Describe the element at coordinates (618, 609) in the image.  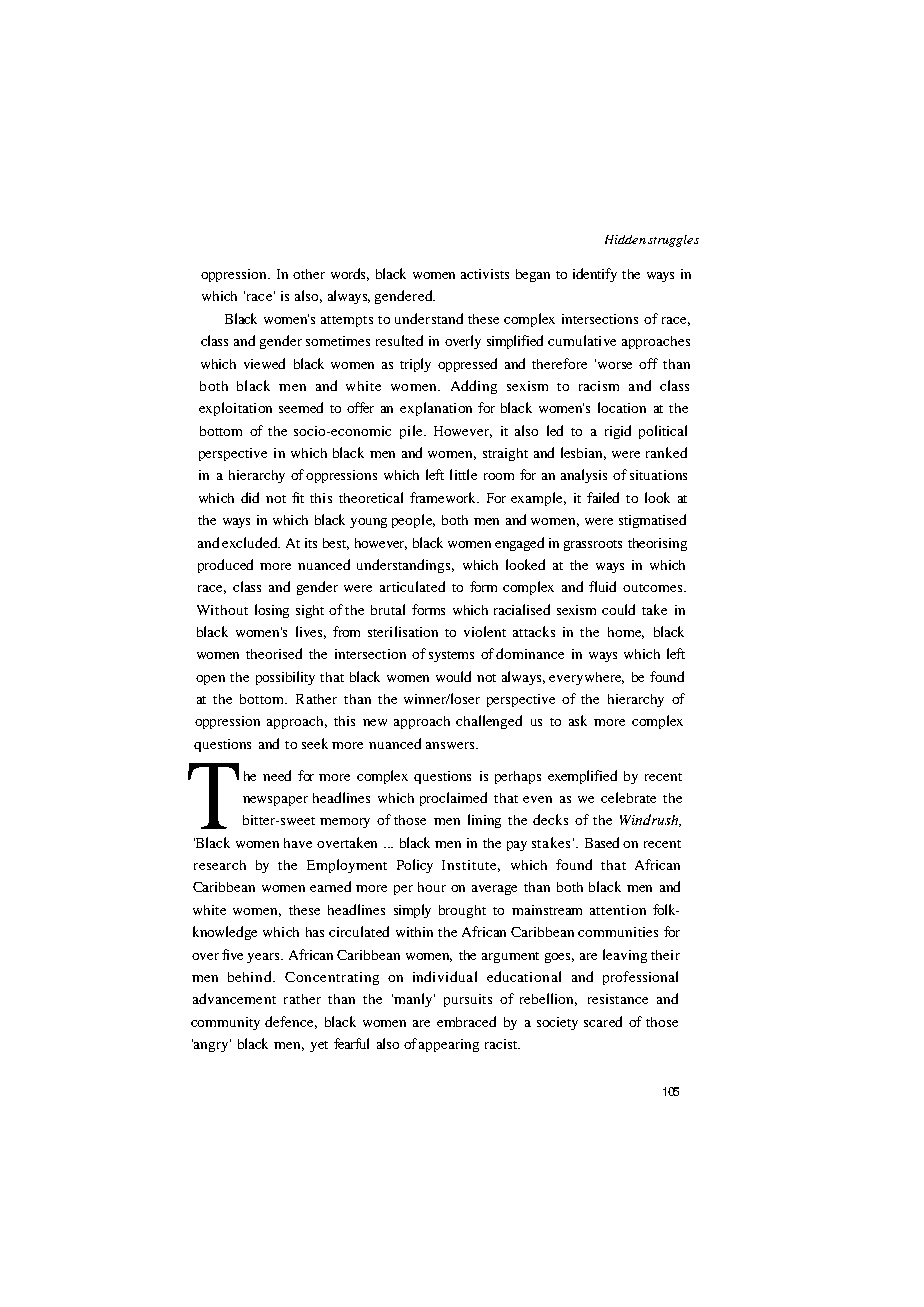
I see `could` at that location.
